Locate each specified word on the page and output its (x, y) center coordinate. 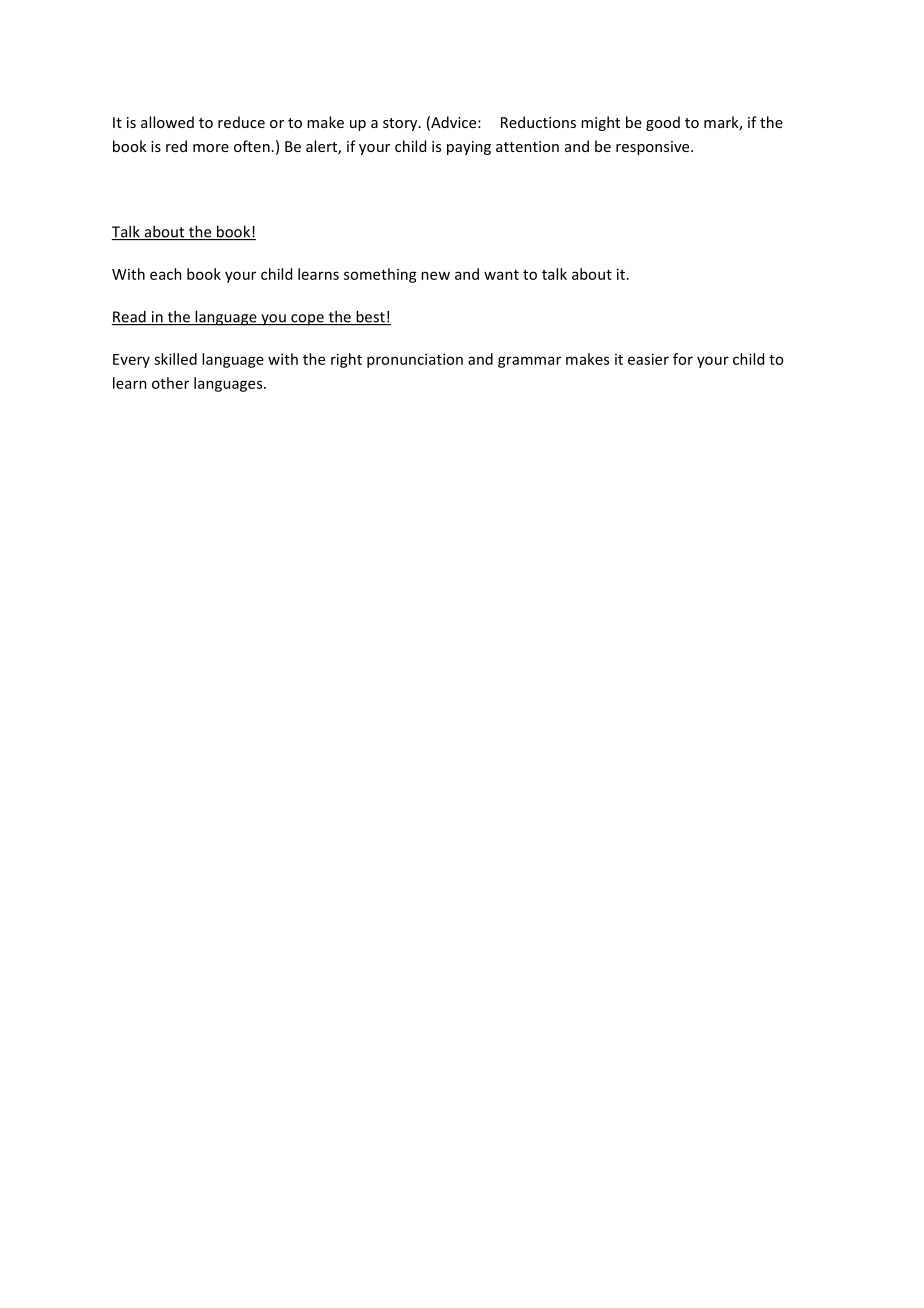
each (166, 274)
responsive (654, 148)
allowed (167, 122)
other (170, 383)
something (380, 275)
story (401, 124)
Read (130, 317)
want (501, 275)
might (600, 123)
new (435, 275)
